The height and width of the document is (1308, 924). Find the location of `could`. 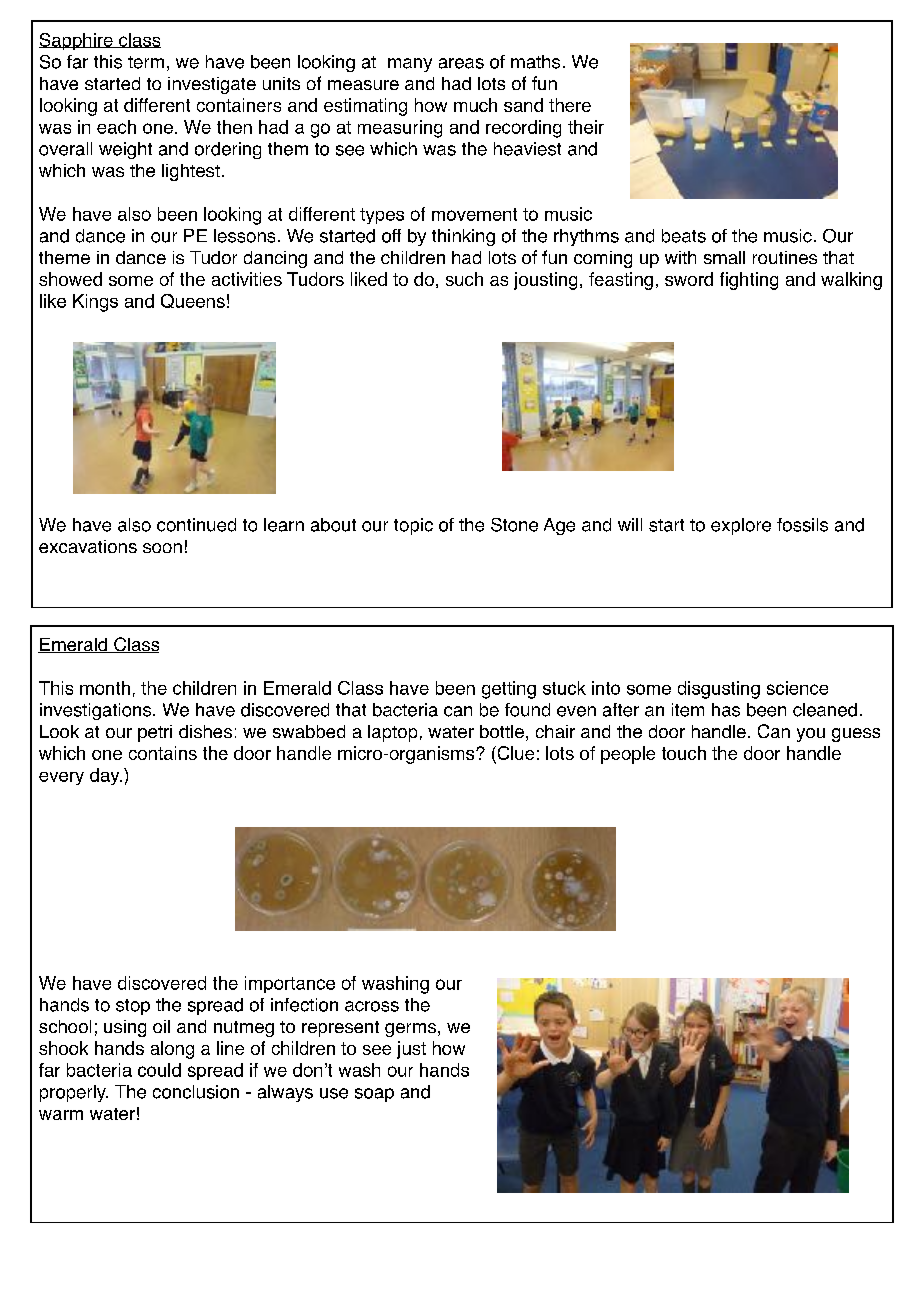

could is located at coordinates (159, 1070).
